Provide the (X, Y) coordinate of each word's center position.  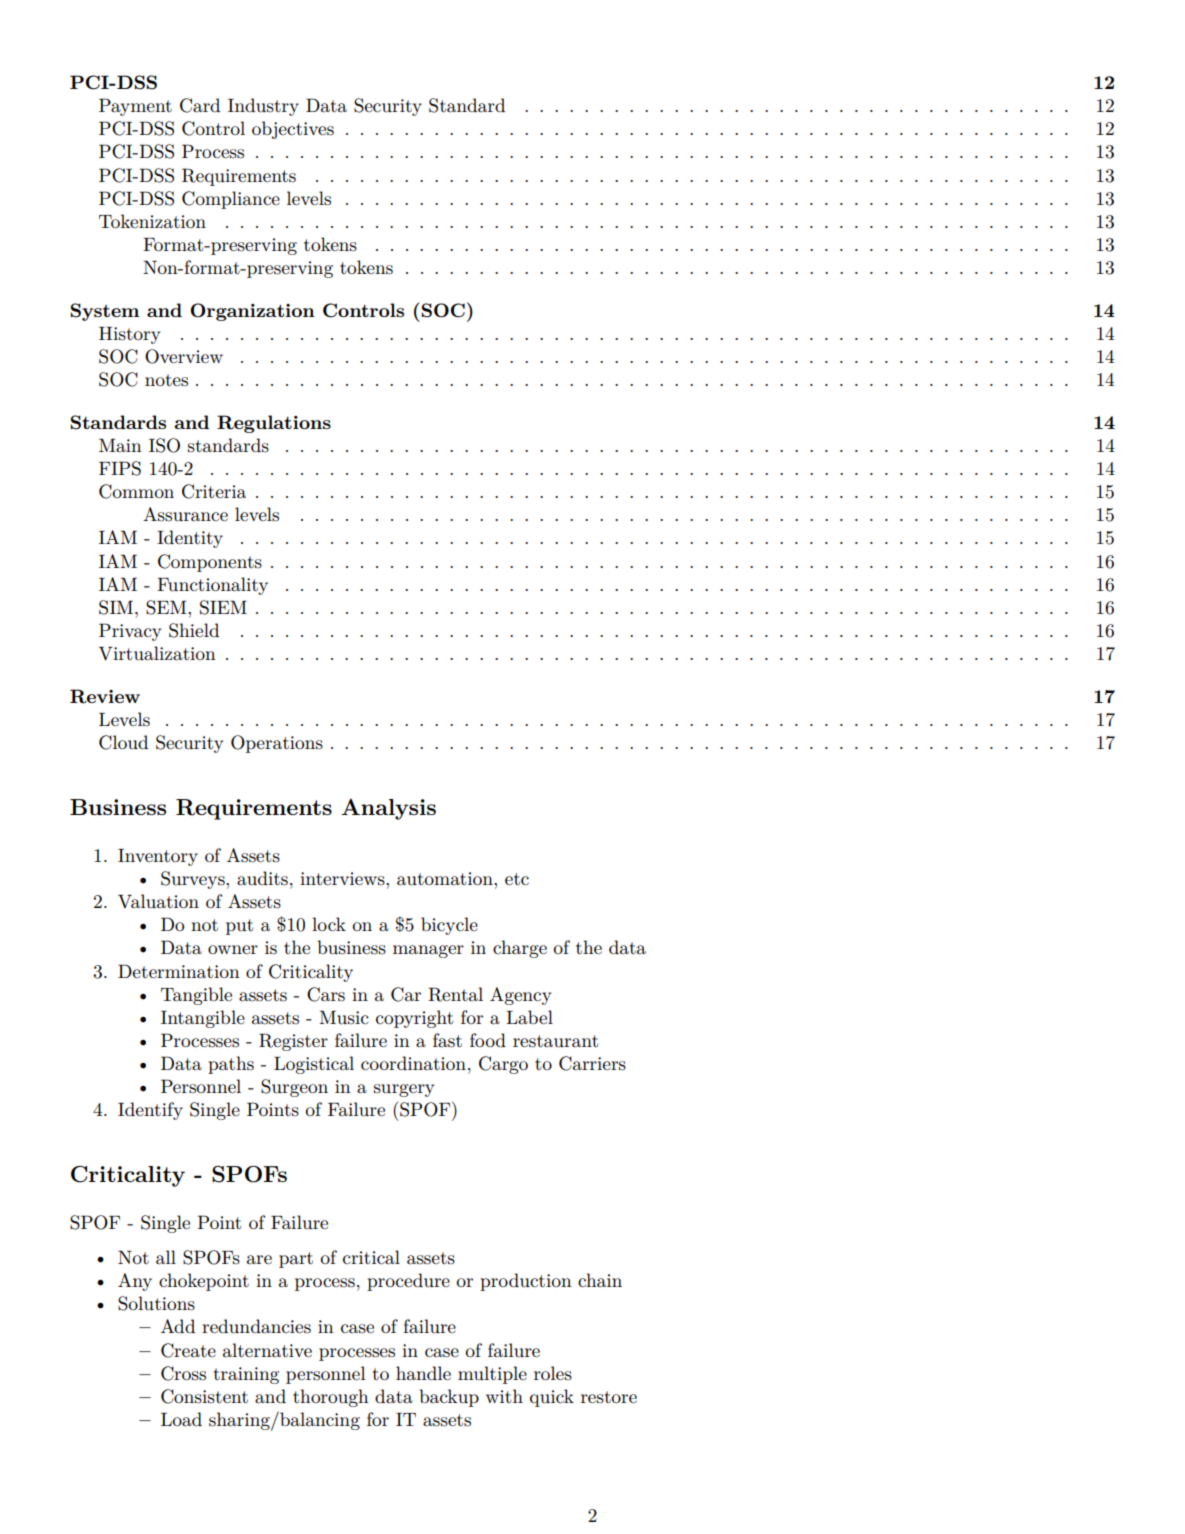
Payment (135, 107)
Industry (263, 107)
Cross (183, 1373)
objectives (293, 130)
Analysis (388, 809)
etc (517, 879)
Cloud (123, 742)
